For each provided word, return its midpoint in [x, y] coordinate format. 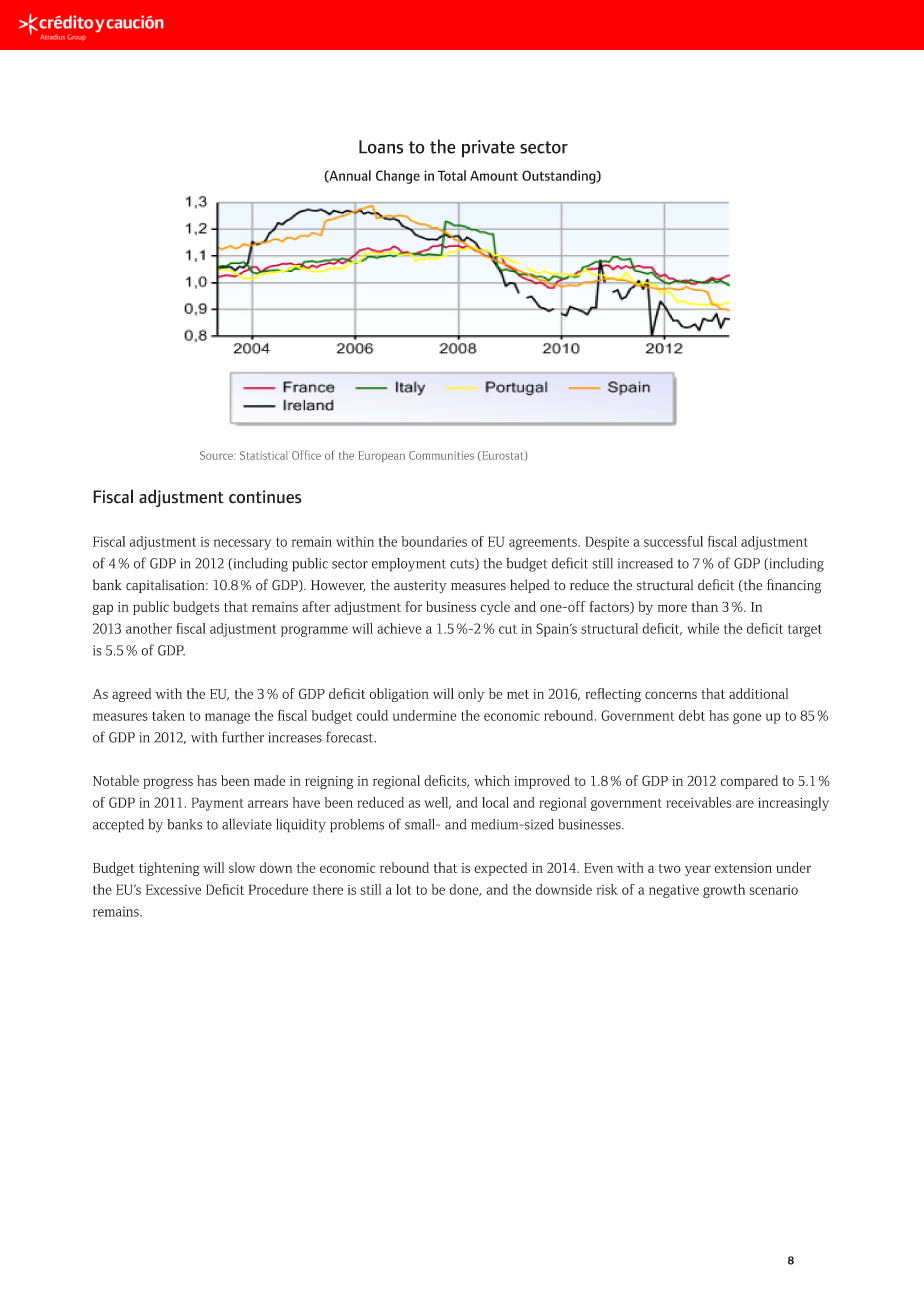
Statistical [264, 455]
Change [398, 177]
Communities [441, 455]
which [492, 780]
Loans [381, 147]
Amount [494, 175]
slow [242, 867]
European [381, 456]
